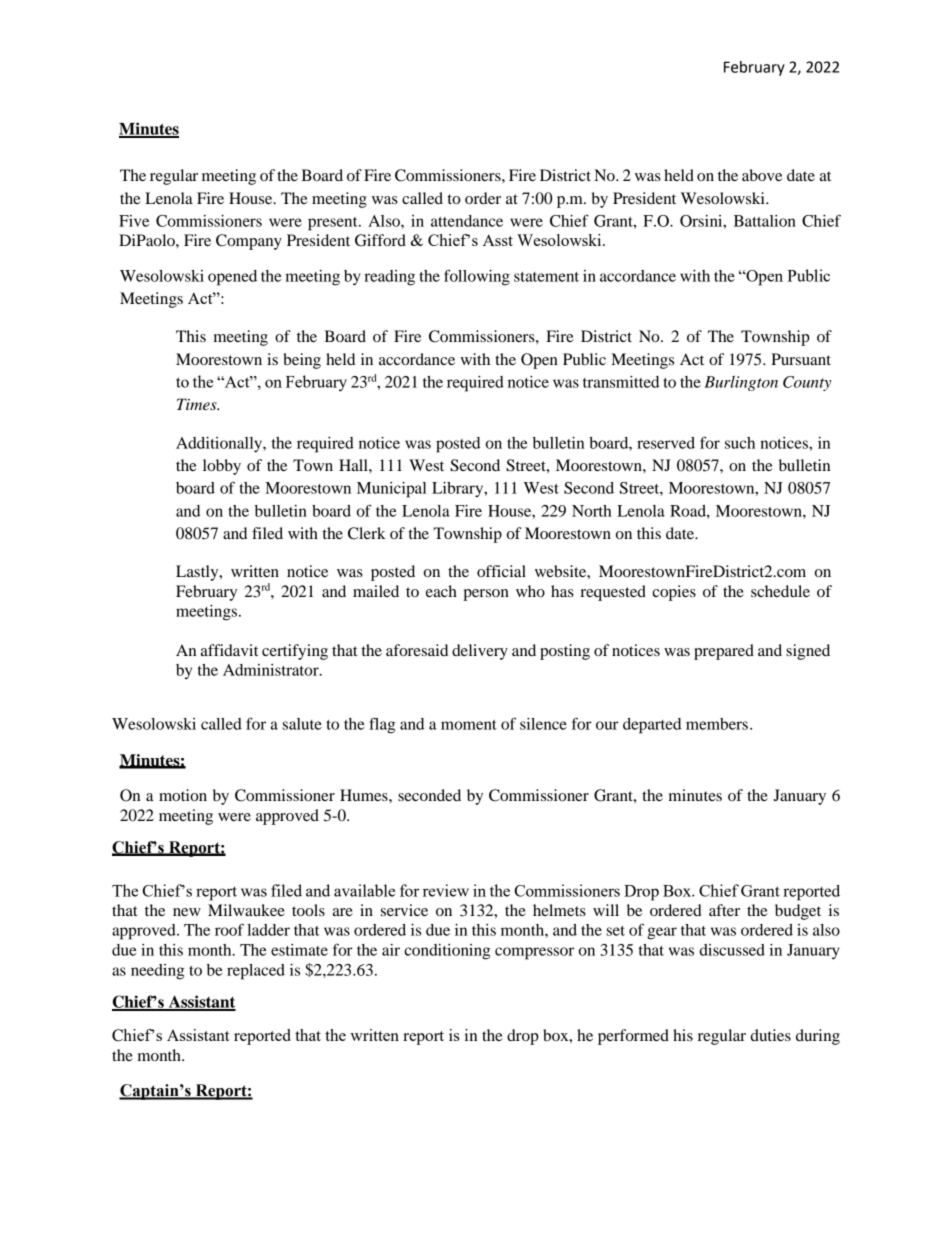 This document has height=1233, width=952. Describe the element at coordinates (765, 221) in the document. I see `Battalion` at that location.
